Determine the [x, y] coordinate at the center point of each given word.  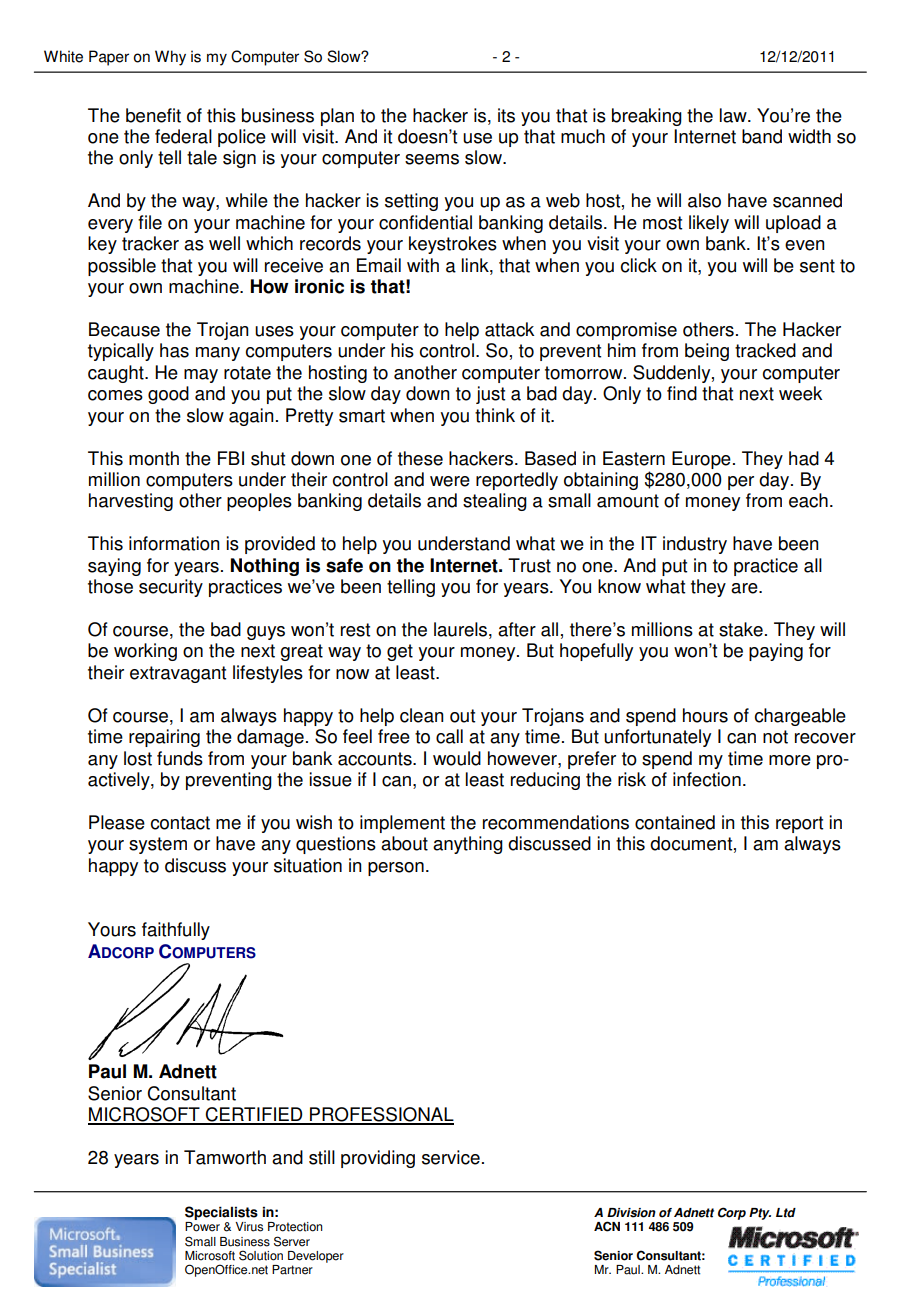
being [707, 352]
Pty [760, 1214]
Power [202, 1227]
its [506, 115]
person [396, 869]
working [145, 652]
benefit [153, 115]
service [451, 1157]
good [168, 395]
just [490, 395]
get [400, 652]
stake [741, 629]
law [734, 115]
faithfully [176, 931]
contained [675, 822]
